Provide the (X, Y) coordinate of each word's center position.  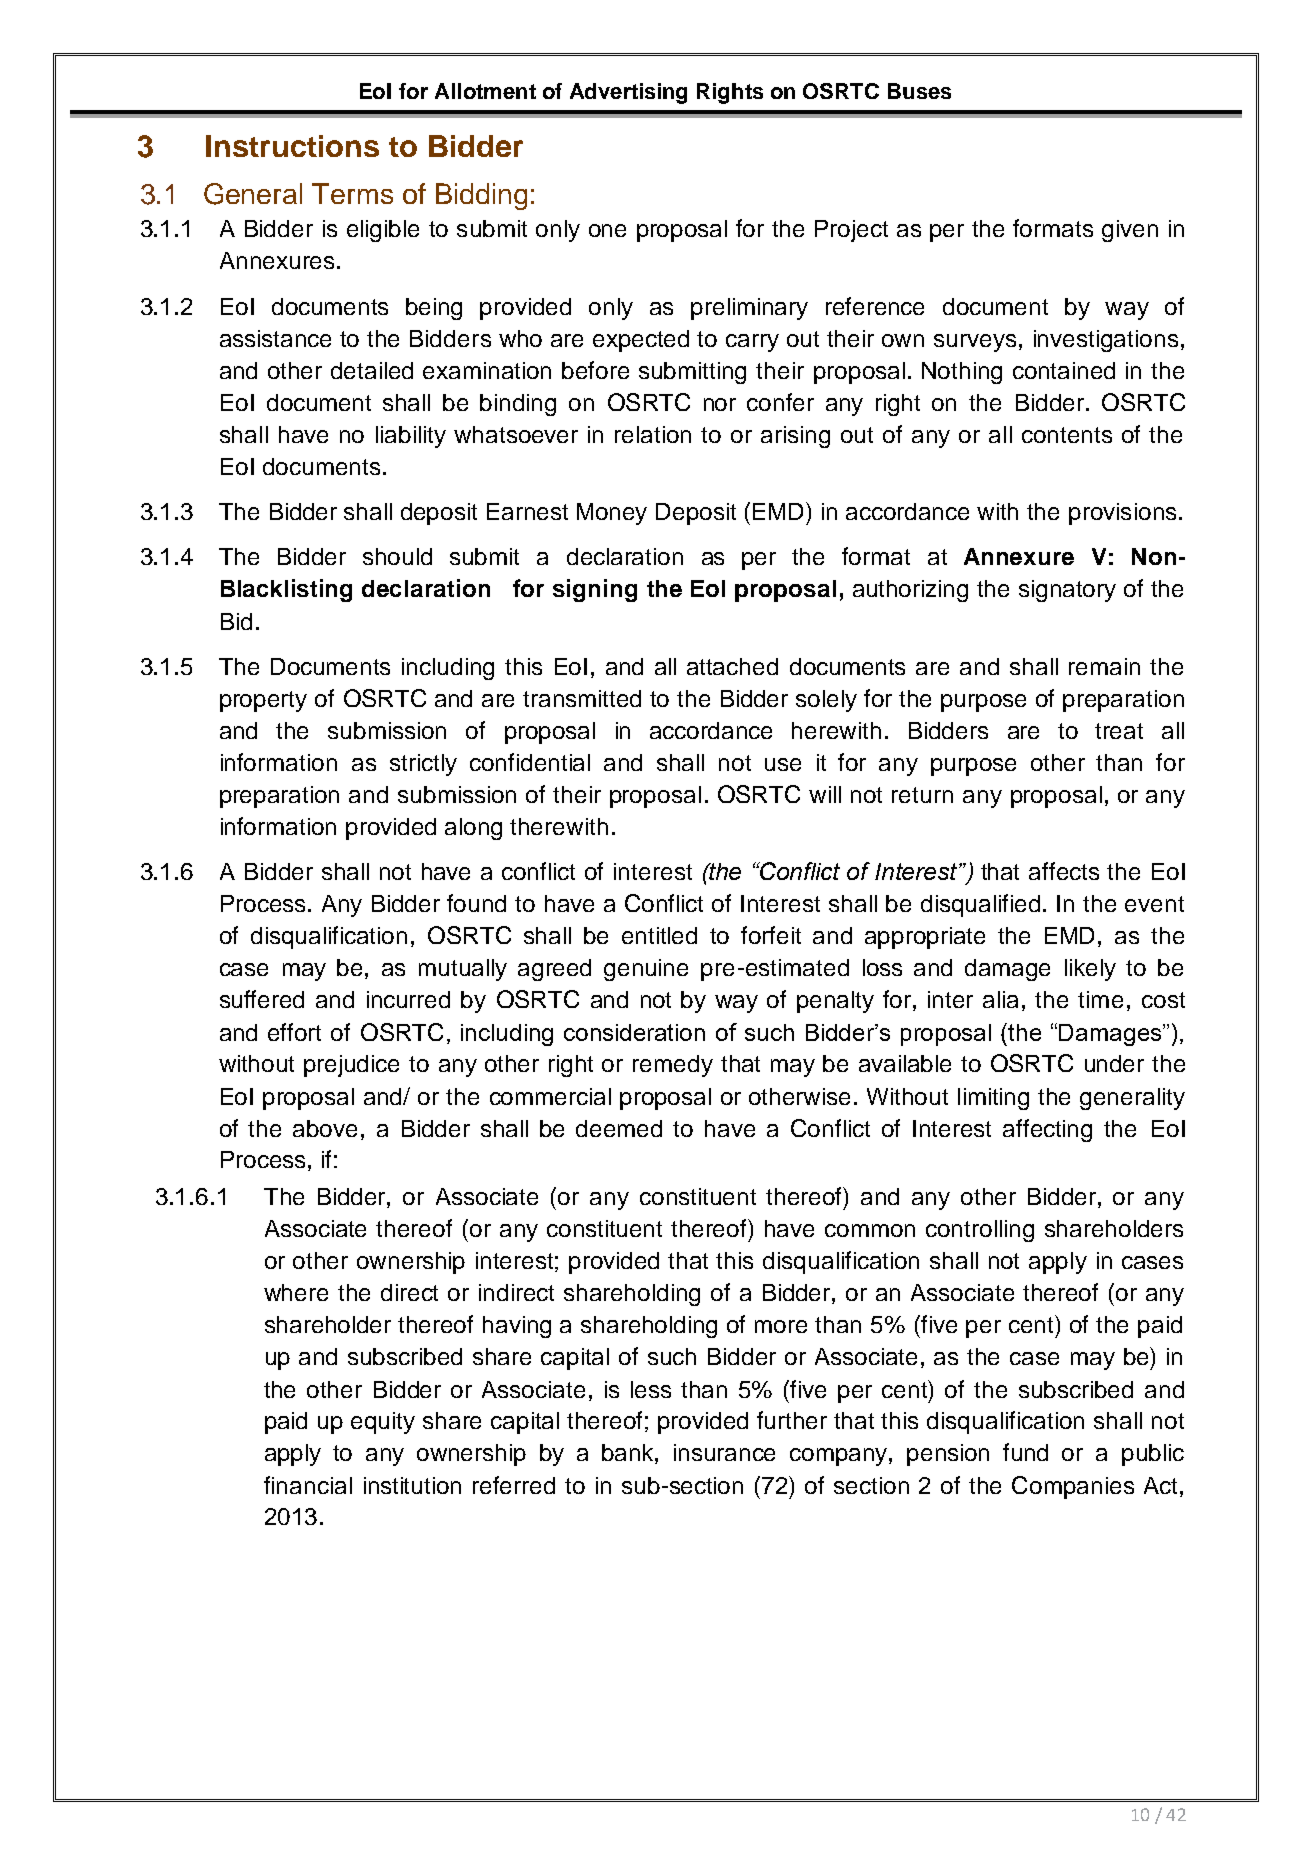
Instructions (292, 146)
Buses (919, 91)
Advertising (628, 93)
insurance (724, 1452)
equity (383, 1423)
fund (1025, 1452)
